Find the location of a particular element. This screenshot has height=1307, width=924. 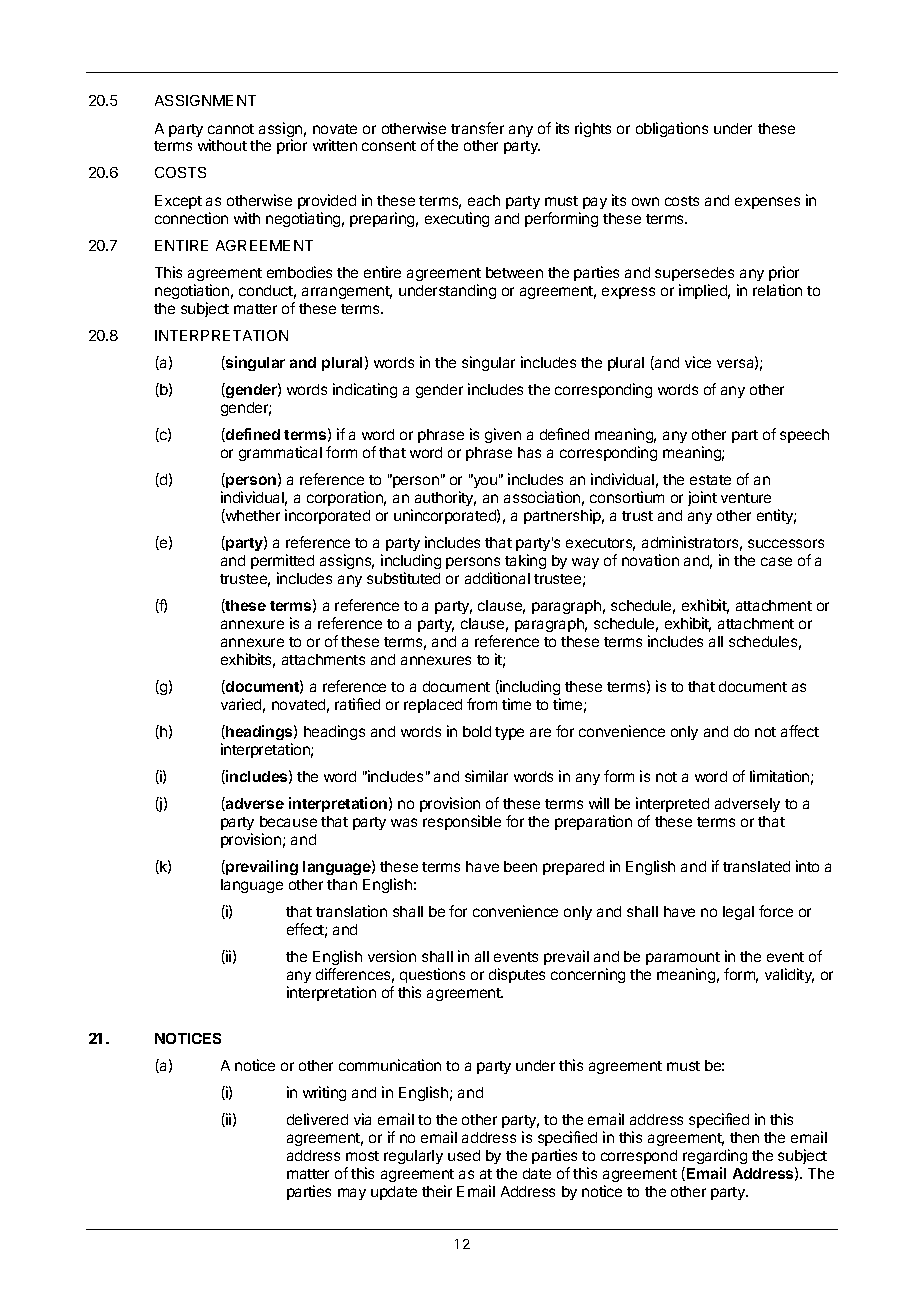

transfer is located at coordinates (477, 128).
